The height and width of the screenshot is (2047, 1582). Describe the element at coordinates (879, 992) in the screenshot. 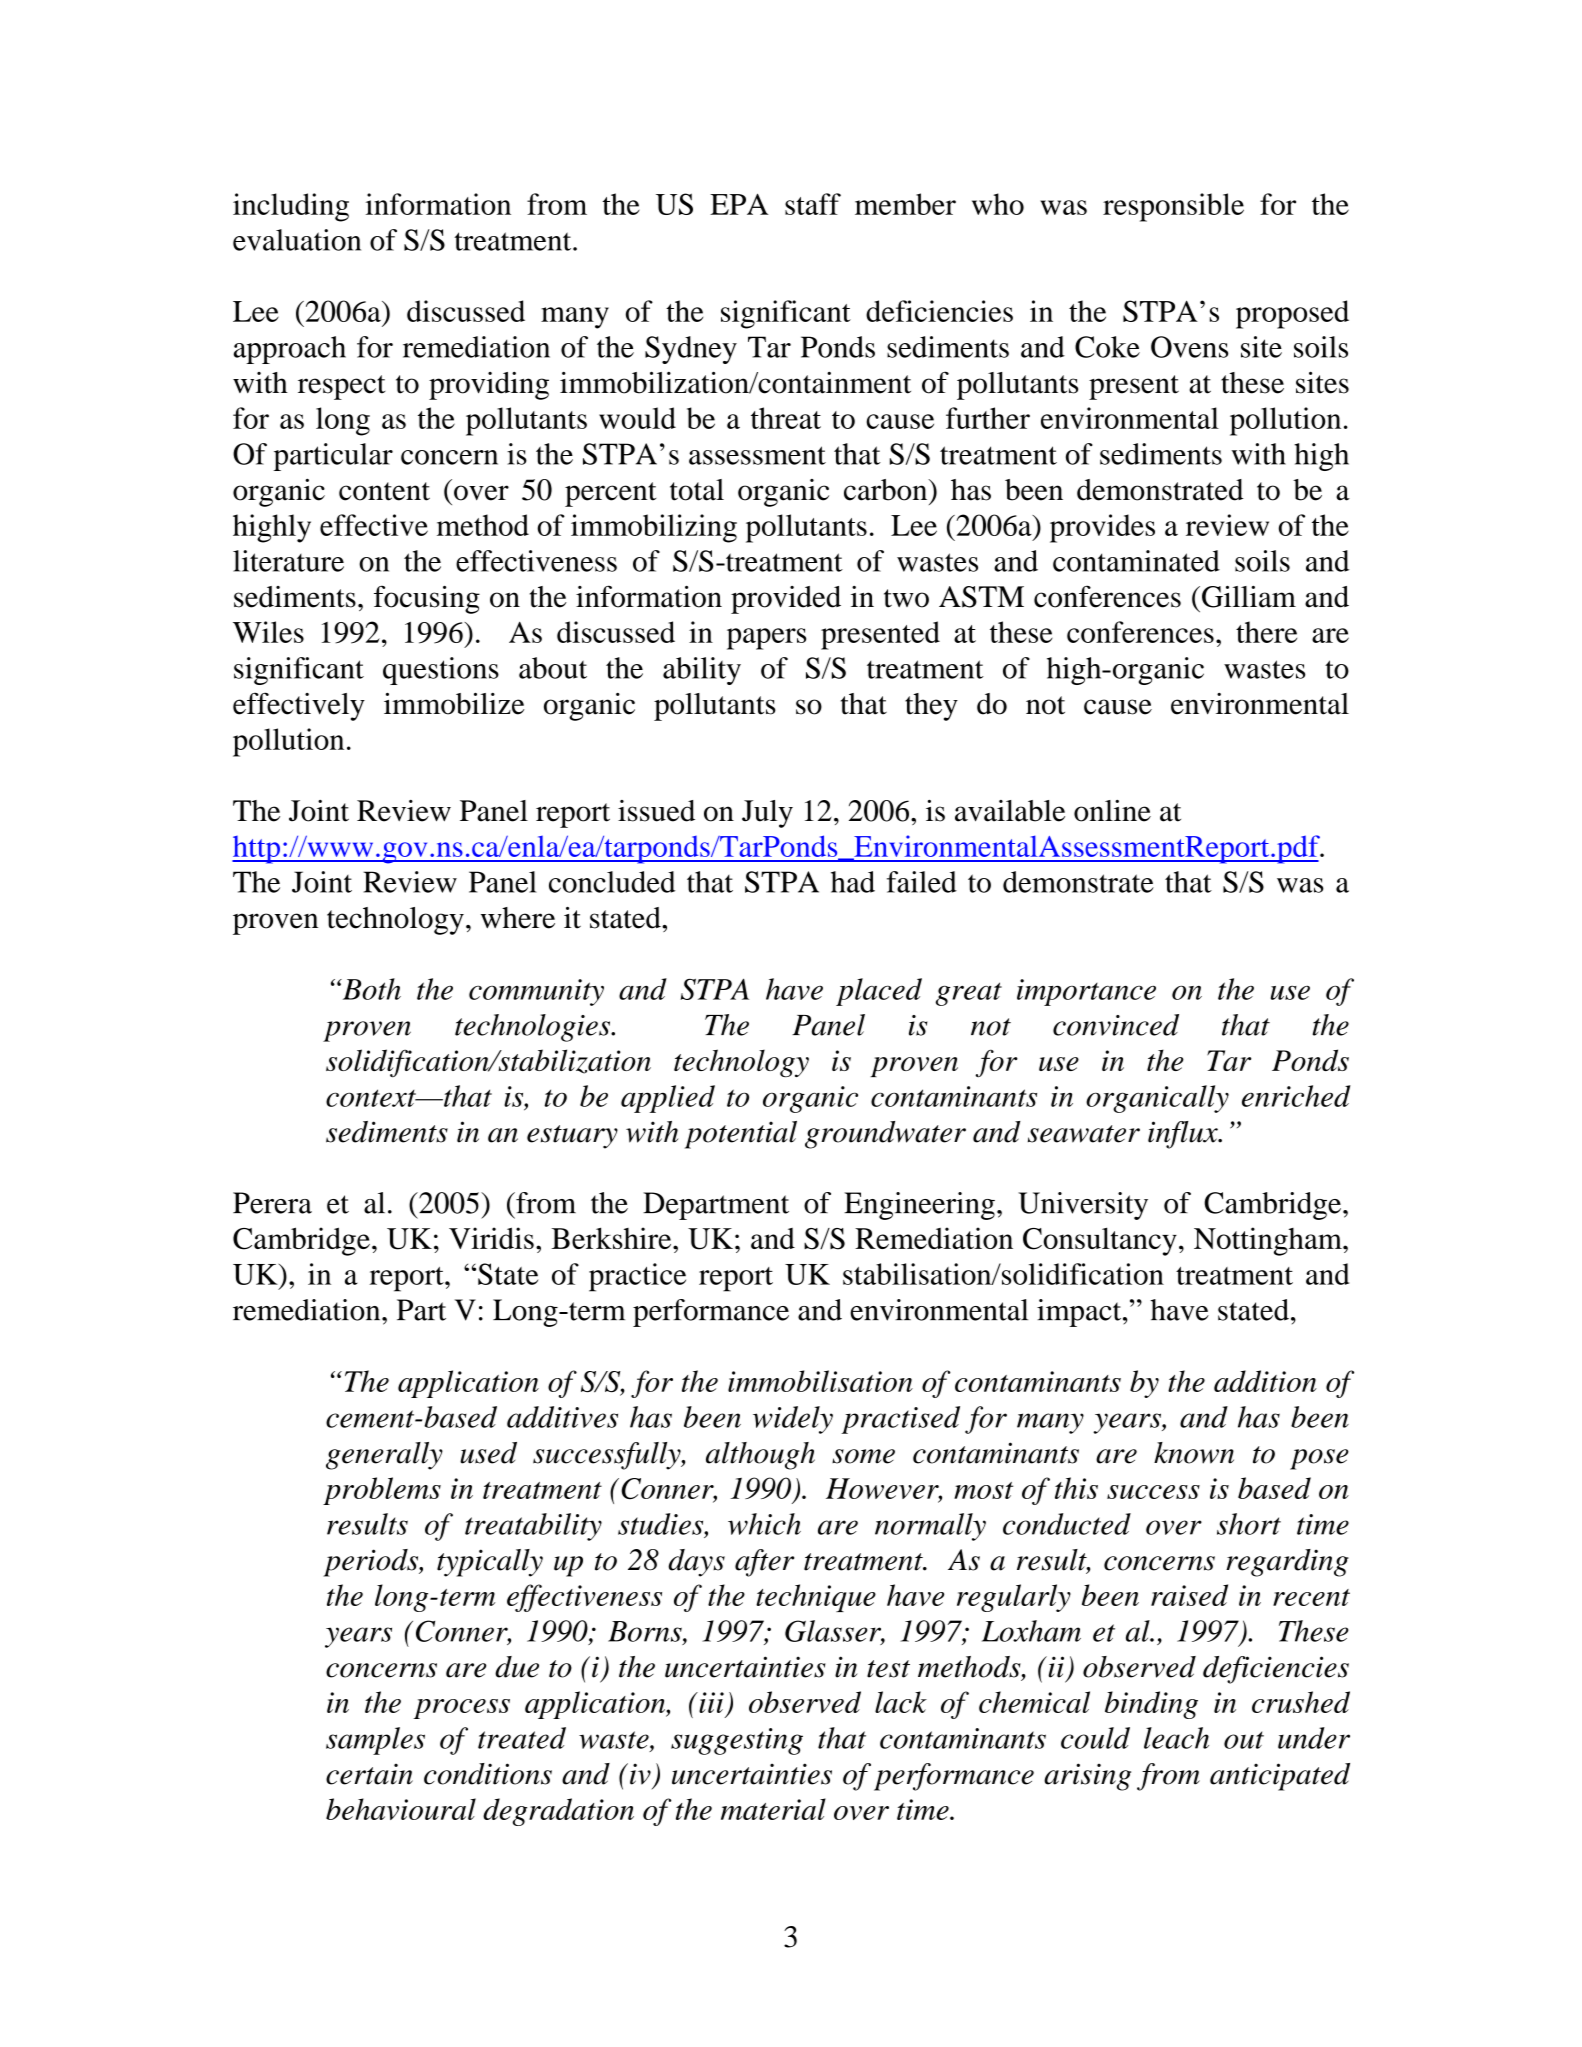

I see `placed` at that location.
